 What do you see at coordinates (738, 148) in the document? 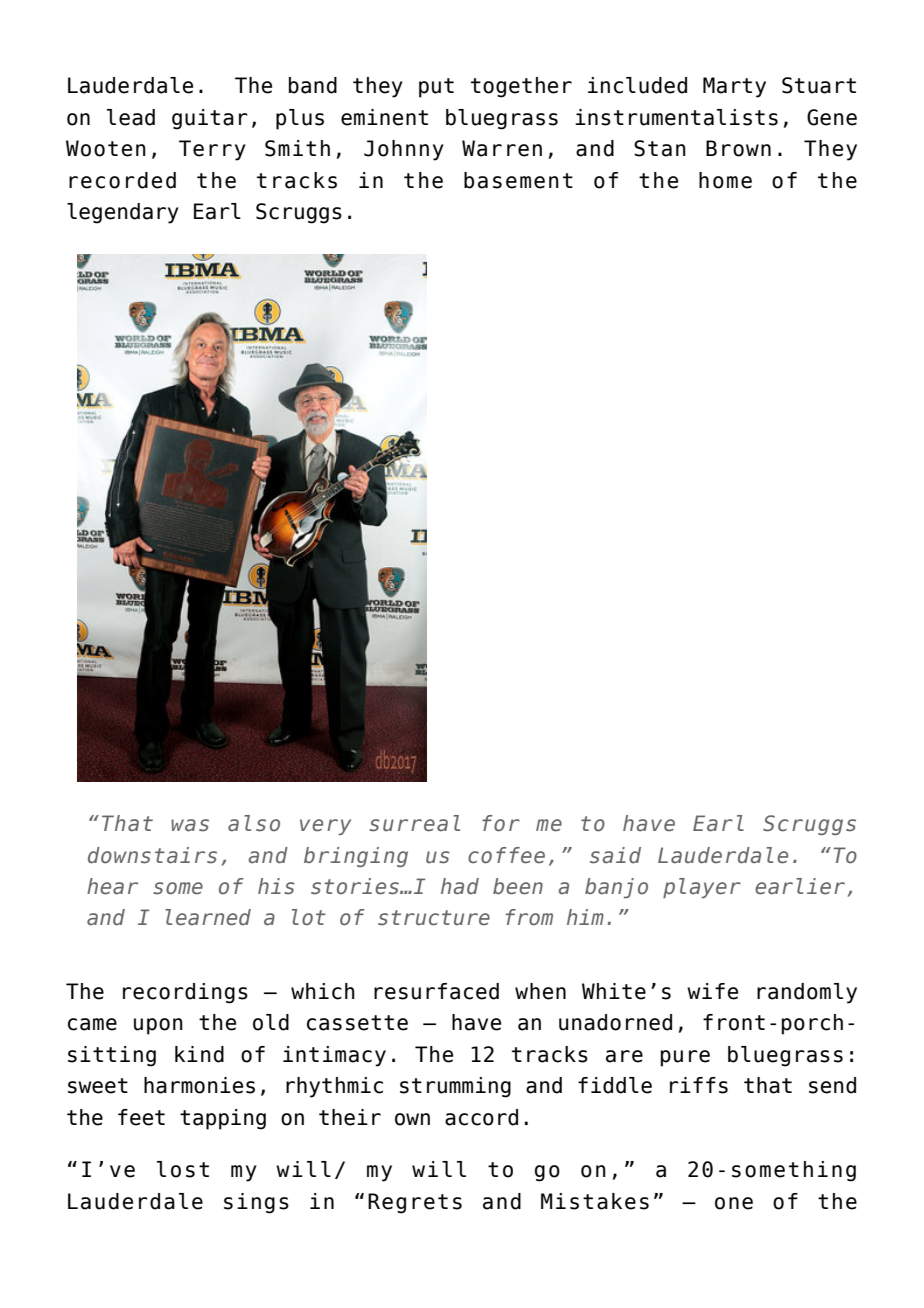
I see `Brown` at bounding box center [738, 148].
